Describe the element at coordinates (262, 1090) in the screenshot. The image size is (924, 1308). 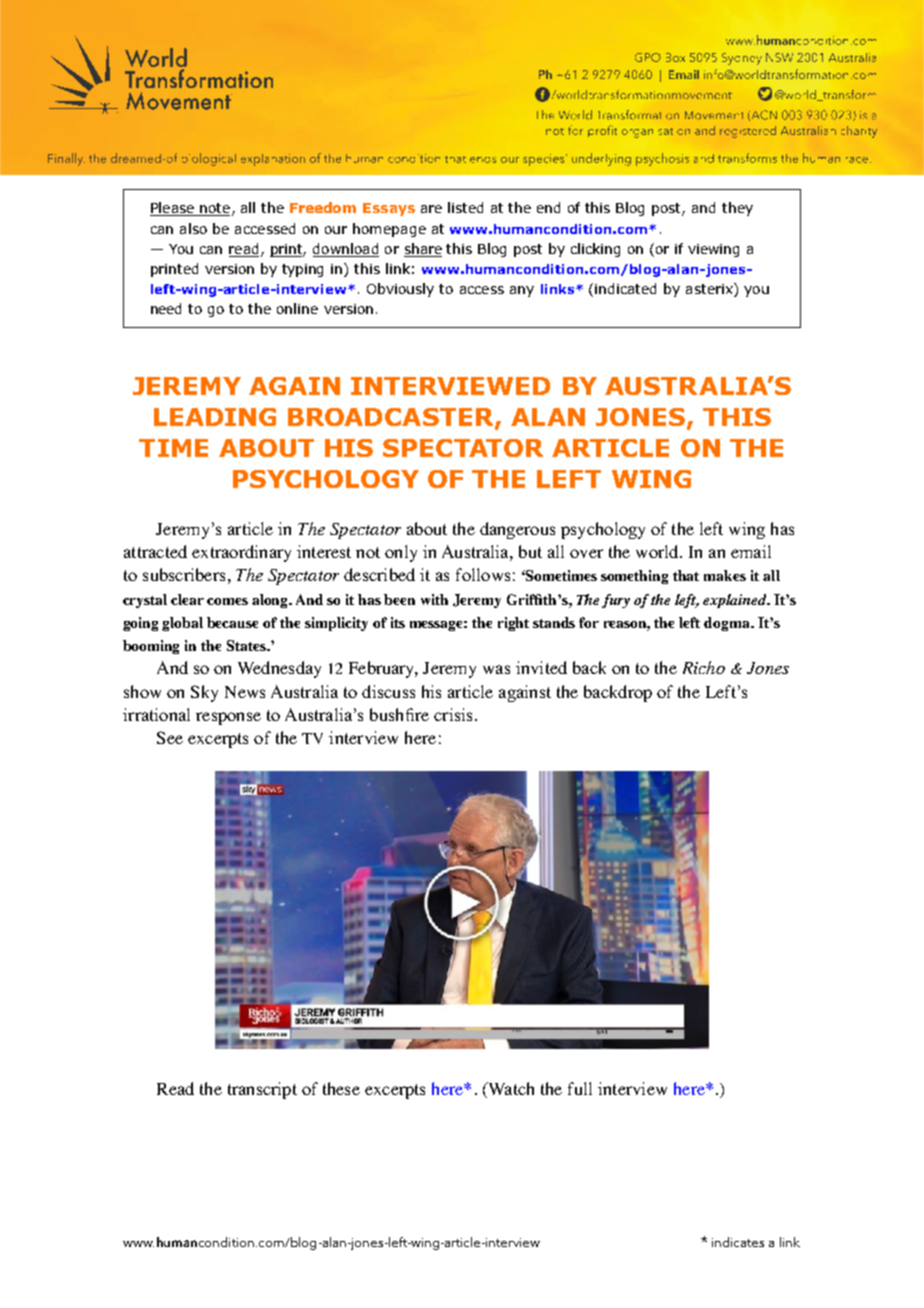
I see `transcript` at that location.
